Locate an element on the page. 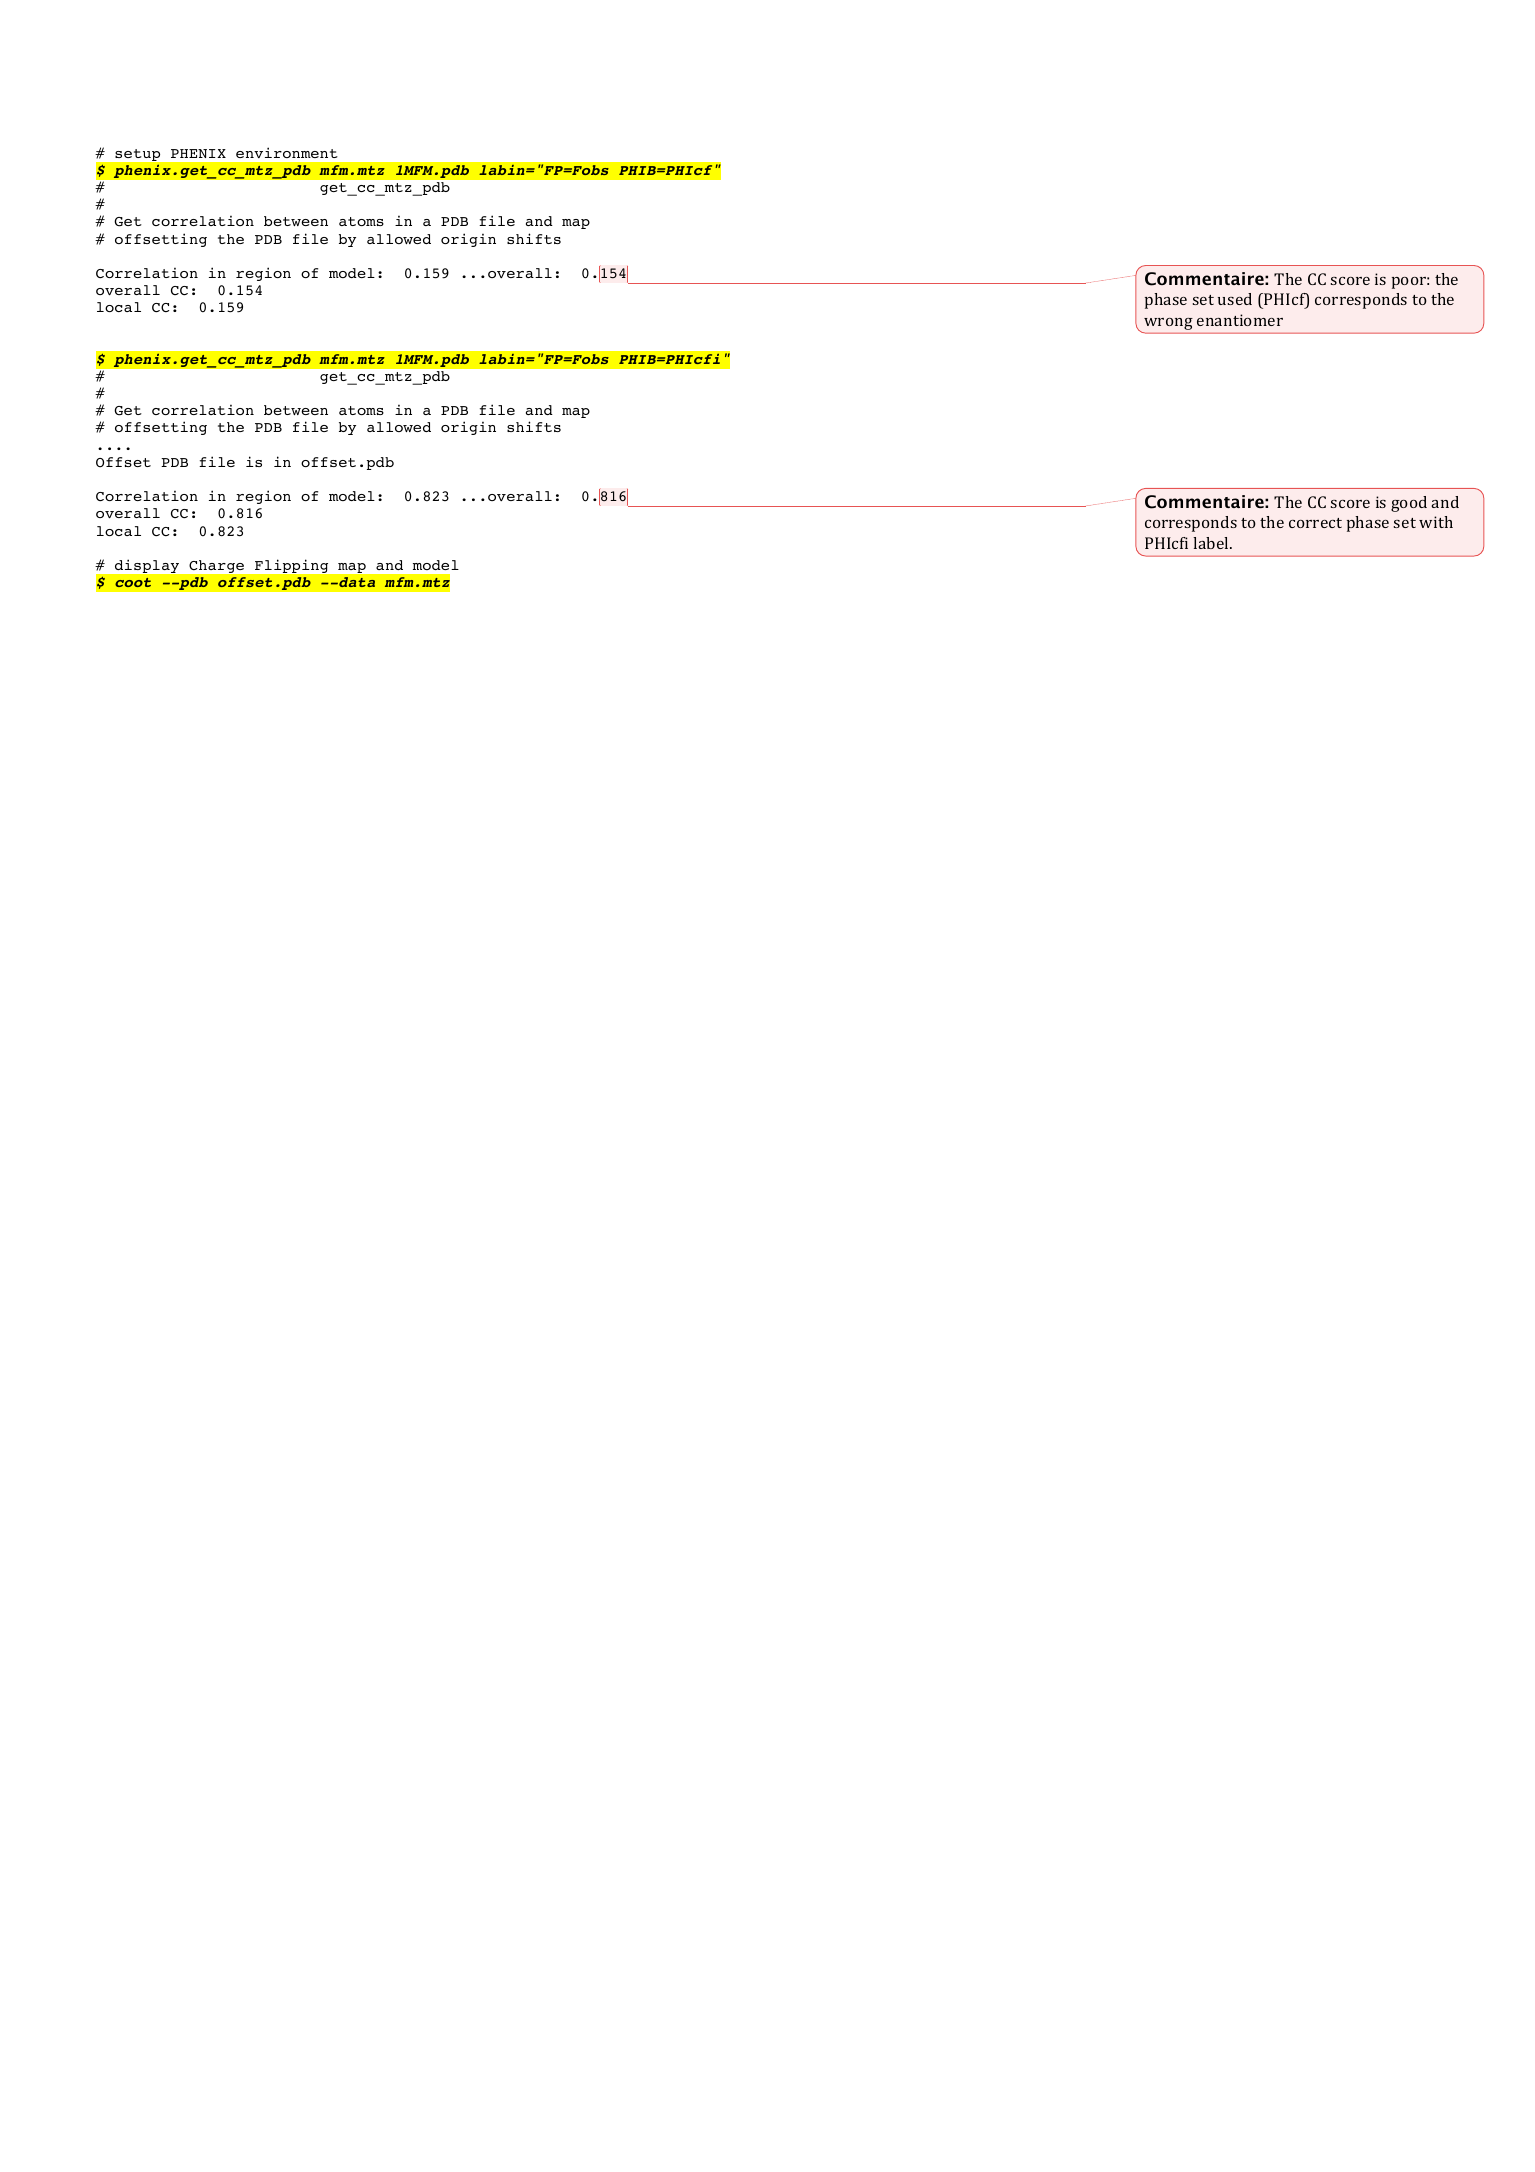  display is located at coordinates (147, 566).
